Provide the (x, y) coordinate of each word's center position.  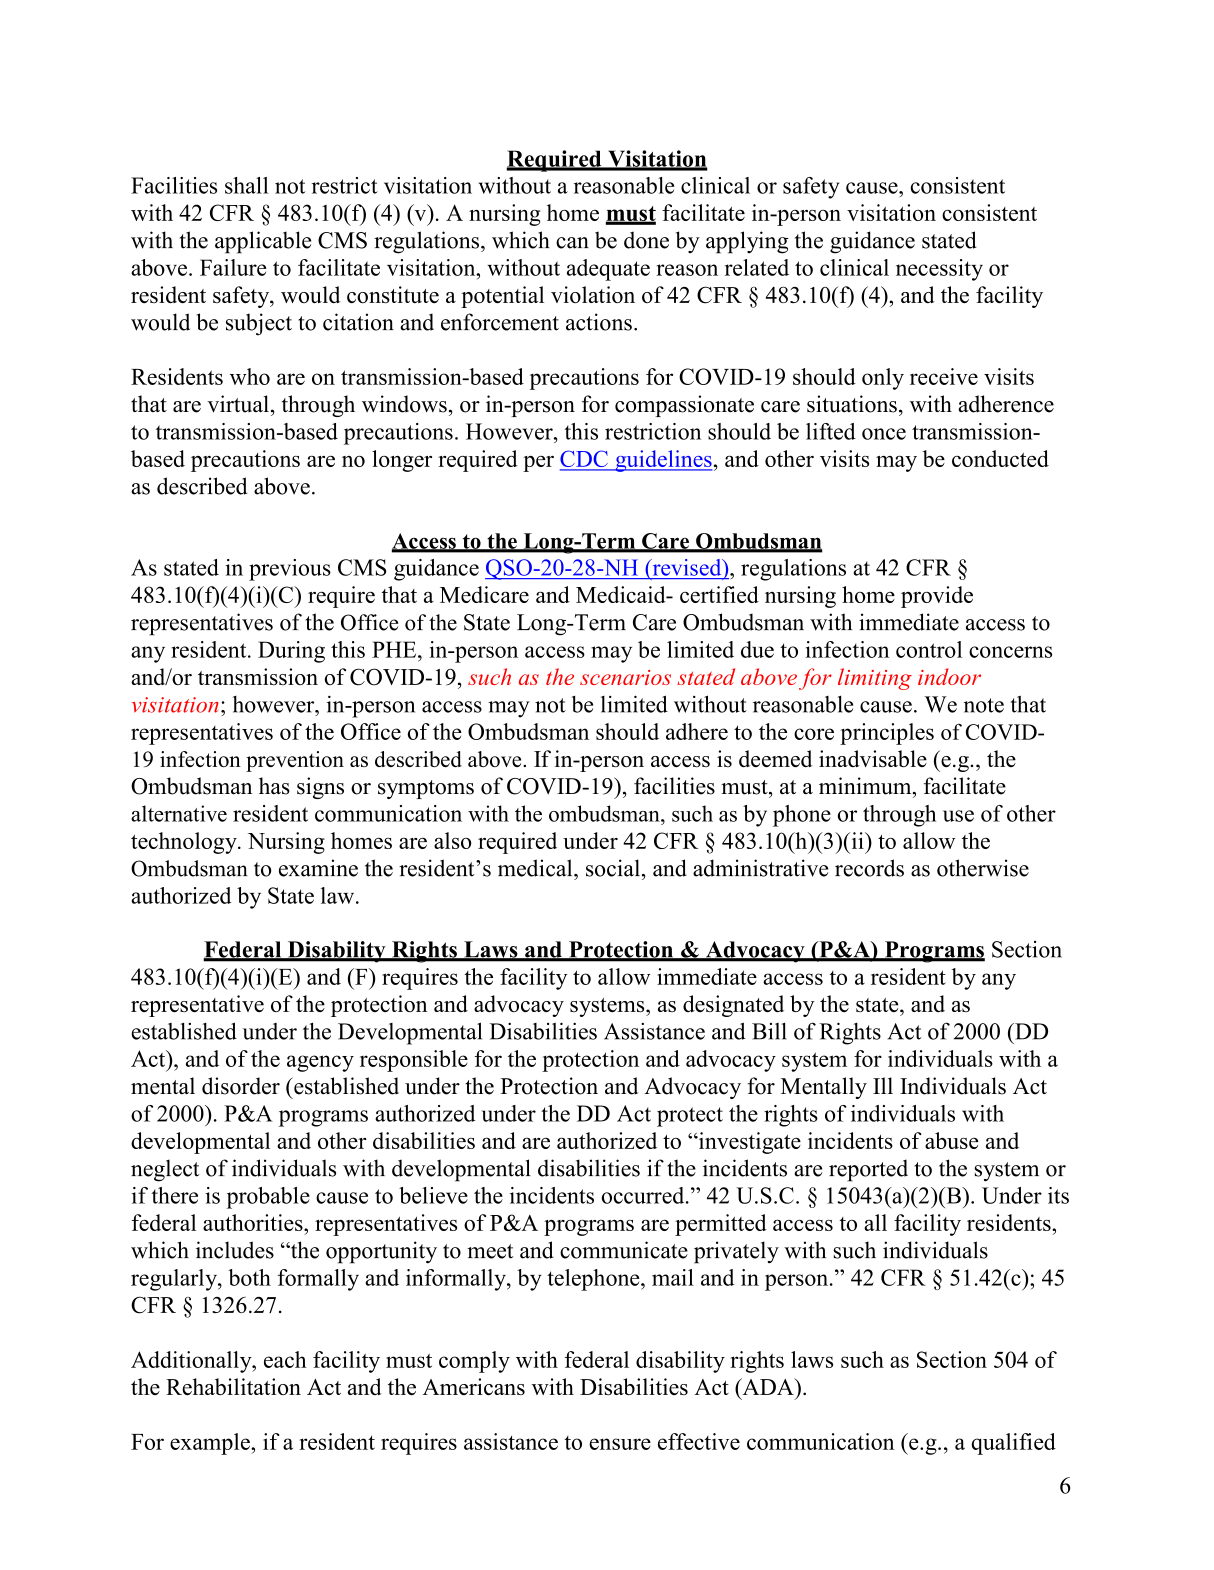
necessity (939, 270)
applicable (263, 242)
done (646, 240)
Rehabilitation (233, 1386)
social (613, 868)
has (274, 786)
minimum (866, 786)
